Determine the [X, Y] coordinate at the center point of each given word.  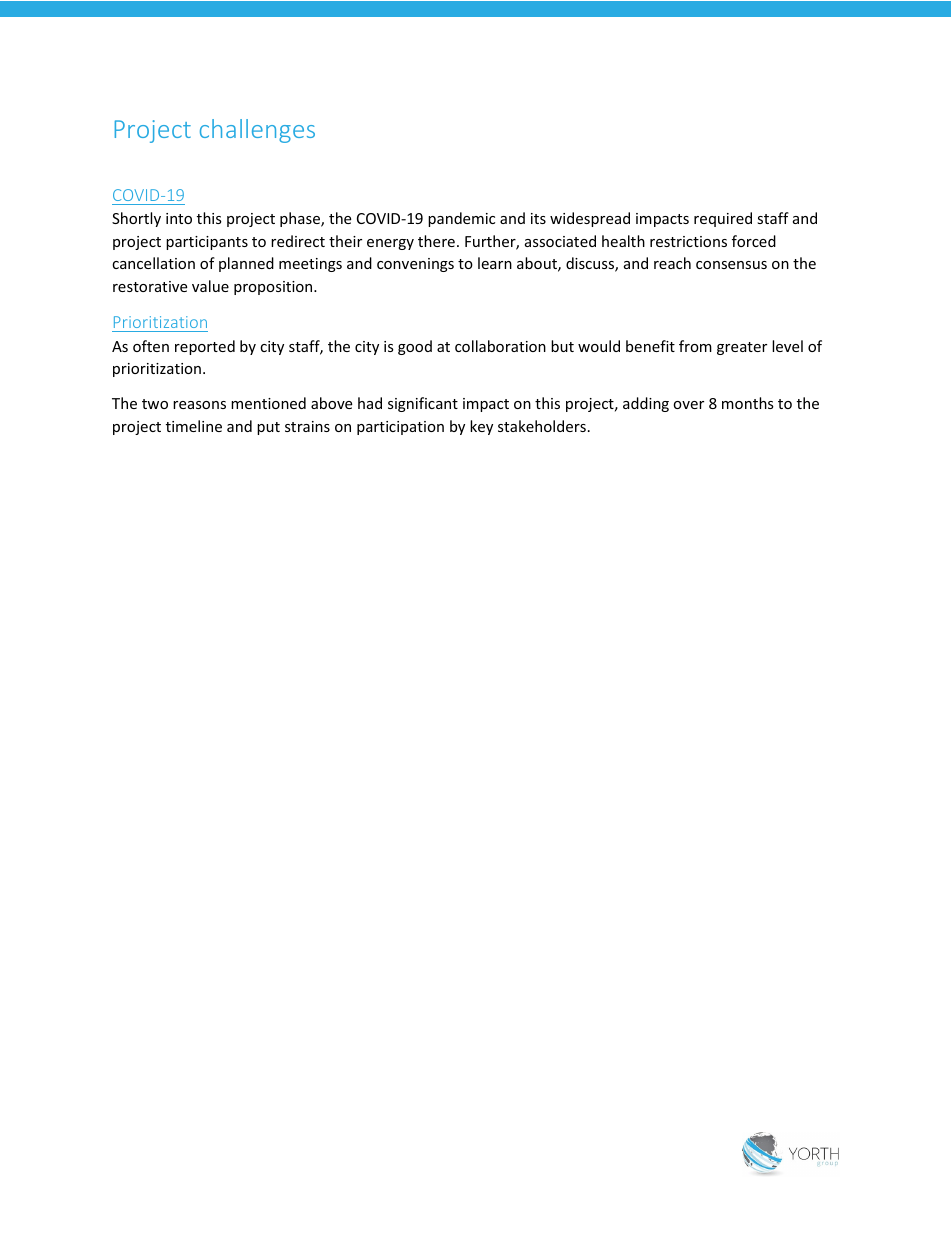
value [210, 286]
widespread [590, 219]
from [695, 346]
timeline [194, 426]
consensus [731, 265]
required [723, 219]
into [179, 218]
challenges [257, 131]
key [481, 427]
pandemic [461, 219]
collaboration [500, 346]
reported [205, 347]
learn [495, 263]
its [538, 218]
